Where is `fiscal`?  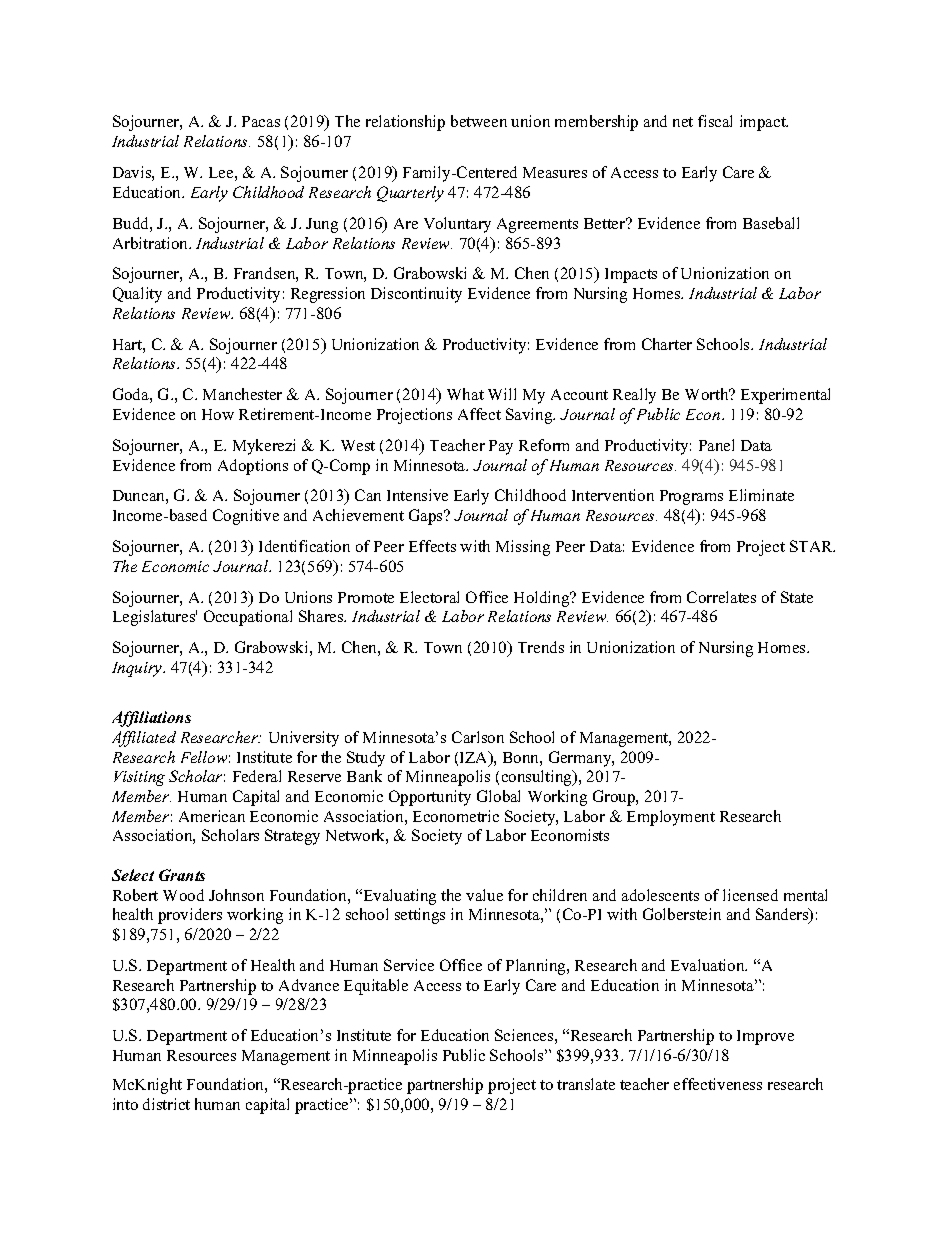
fiscal is located at coordinates (715, 121).
